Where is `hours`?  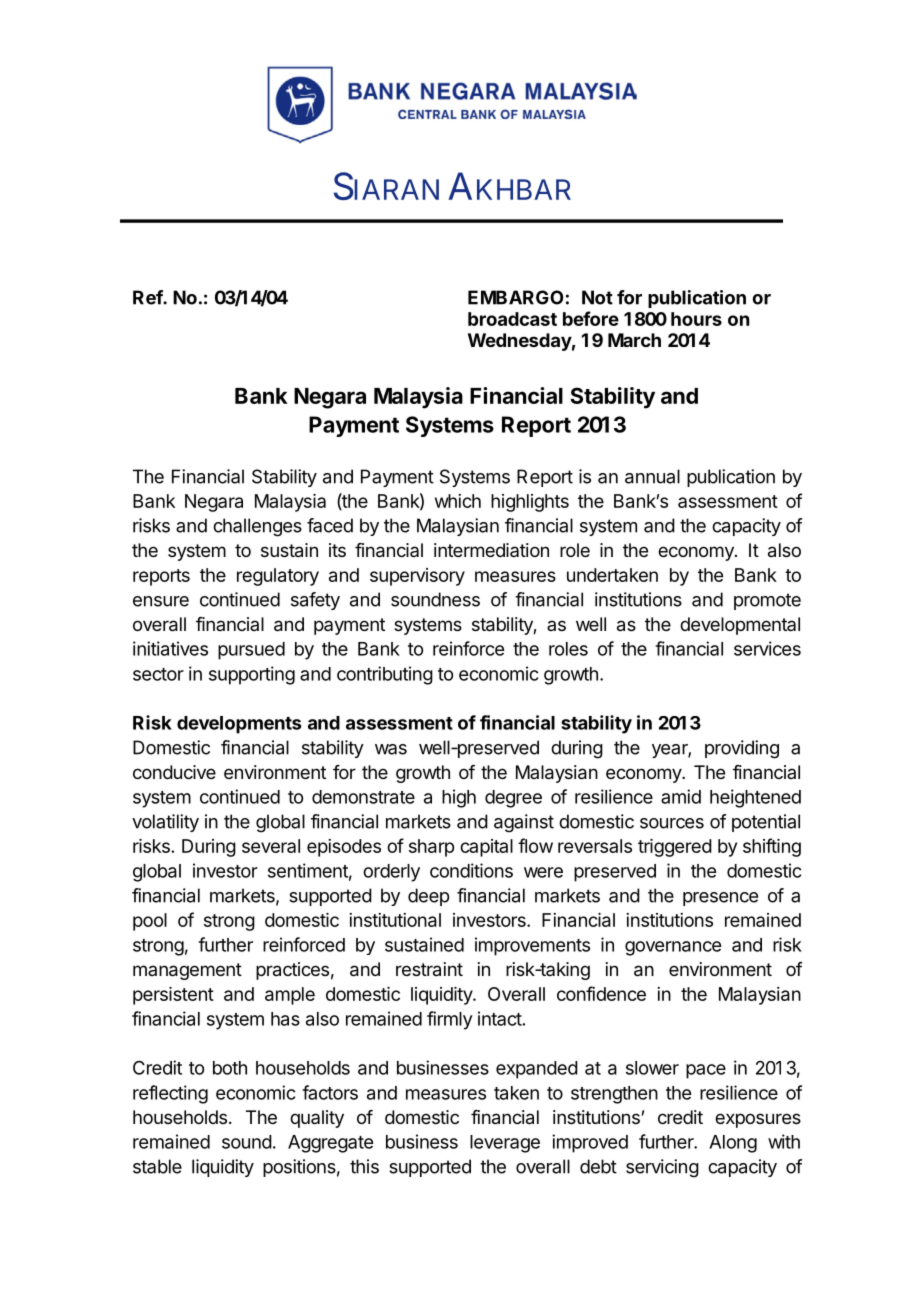 hours is located at coordinates (696, 319).
